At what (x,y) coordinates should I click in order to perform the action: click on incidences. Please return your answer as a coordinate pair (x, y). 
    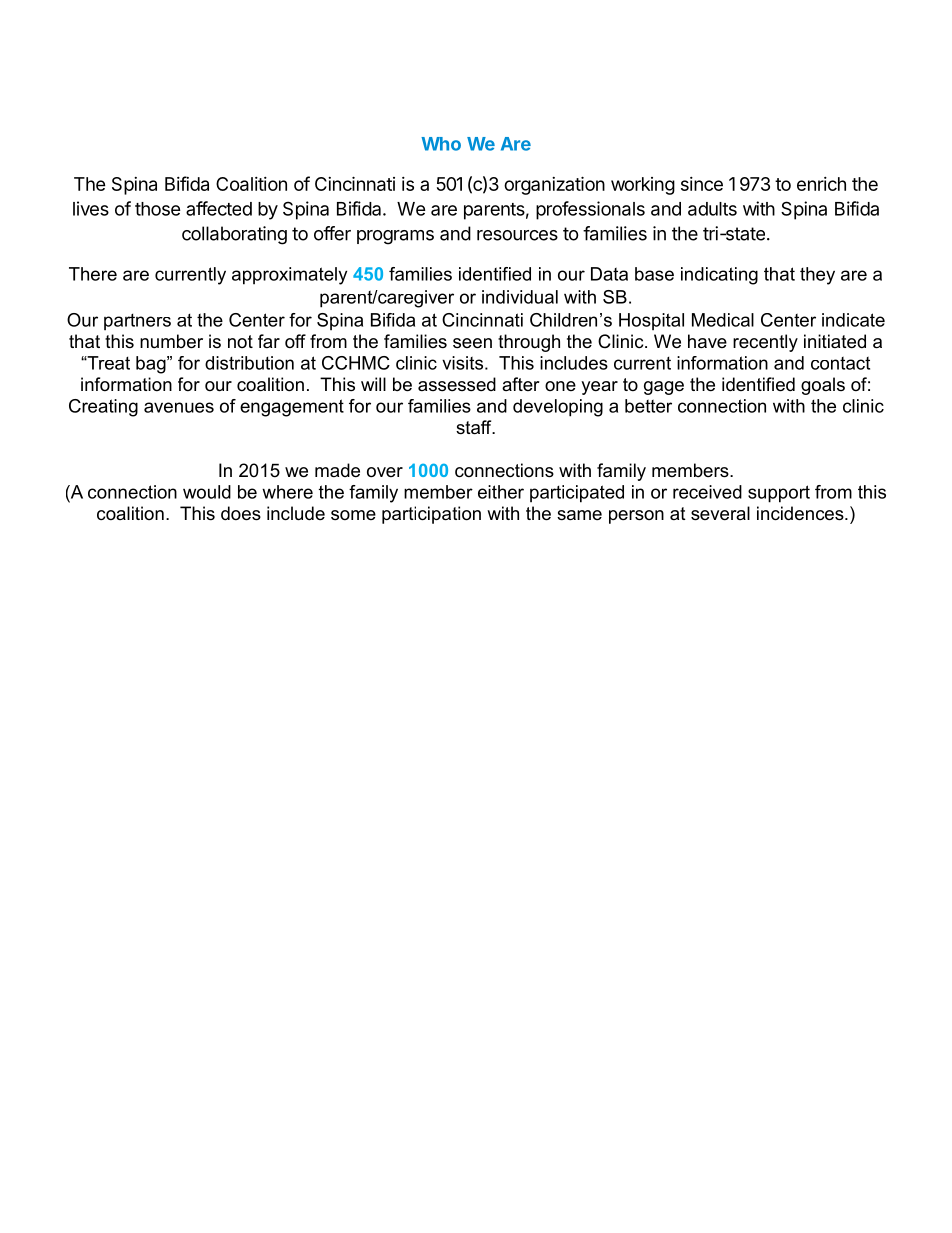
    Looking at the image, I should click on (801, 513).
